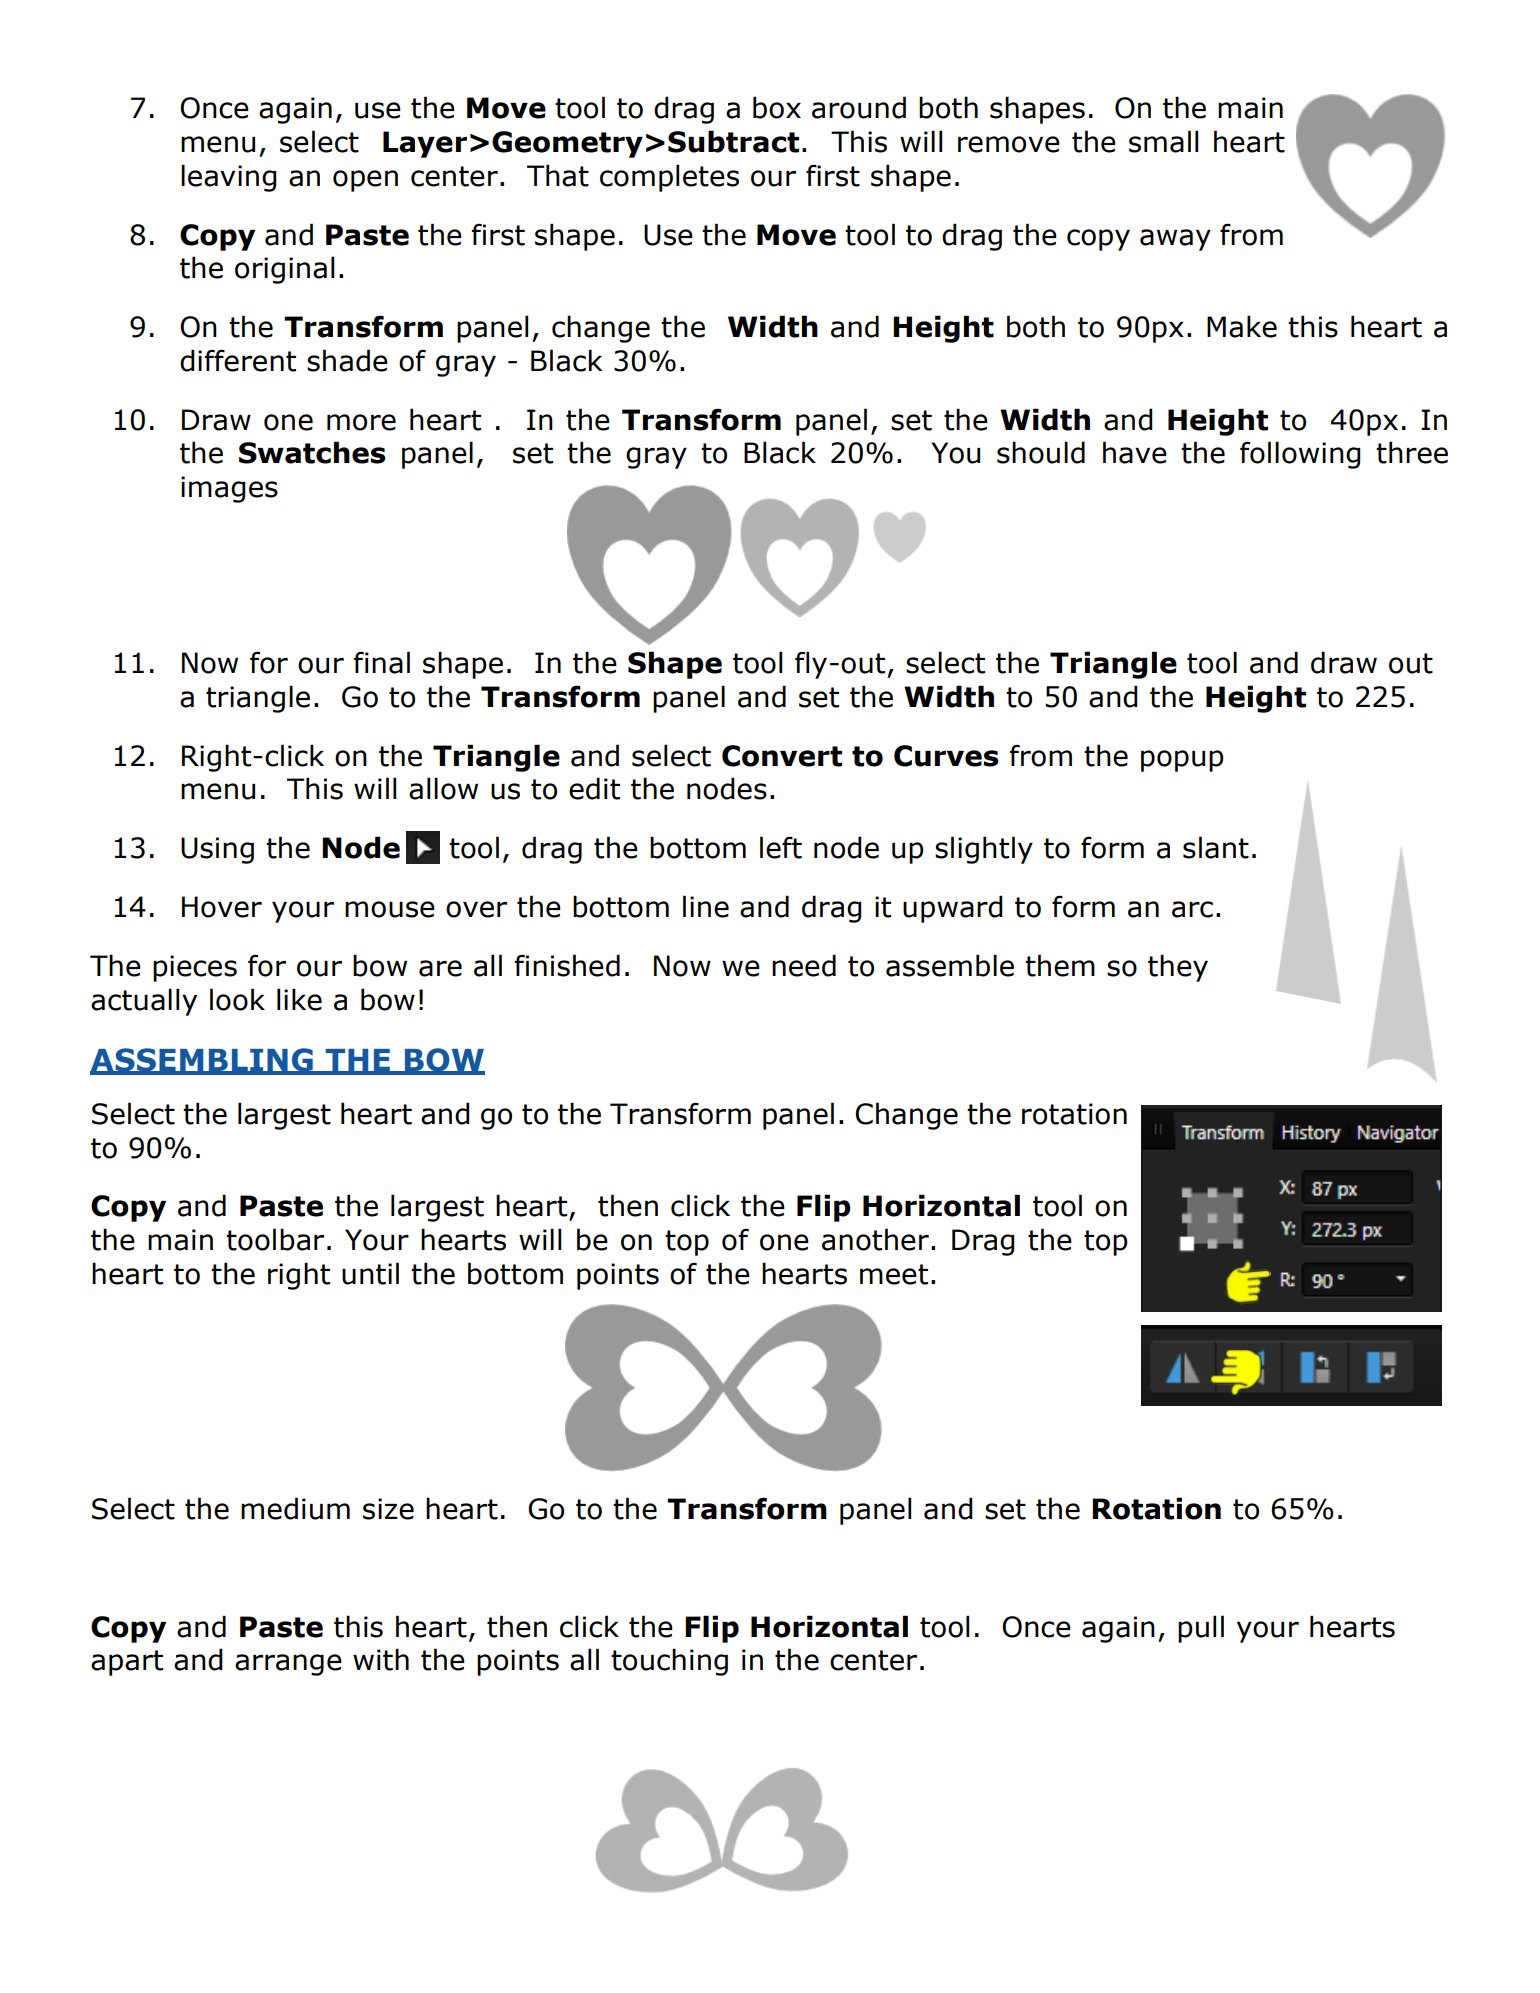 This document has width=1540, height=1993. I want to click on box, so click(777, 107).
